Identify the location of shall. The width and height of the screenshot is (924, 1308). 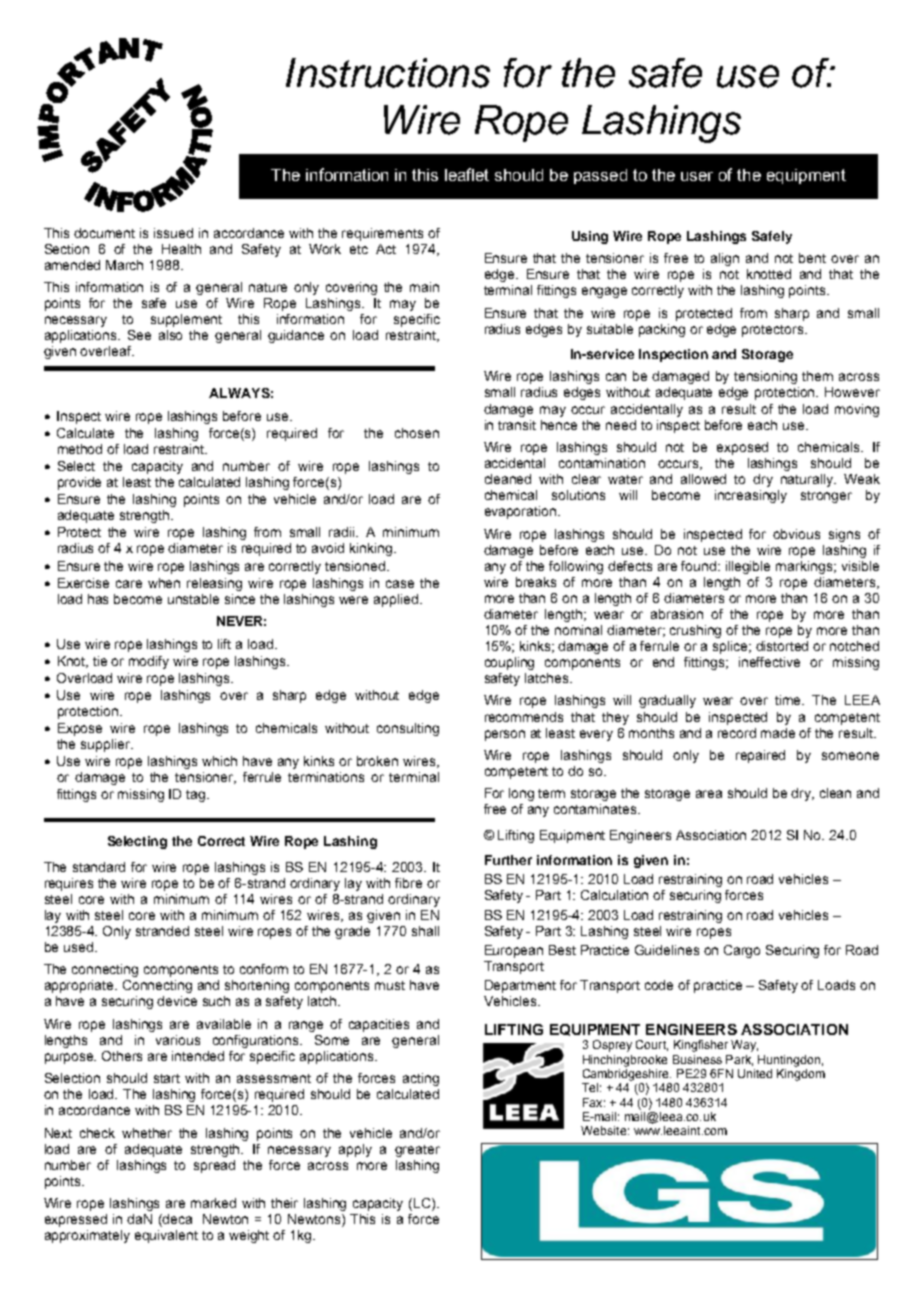
(425, 931).
